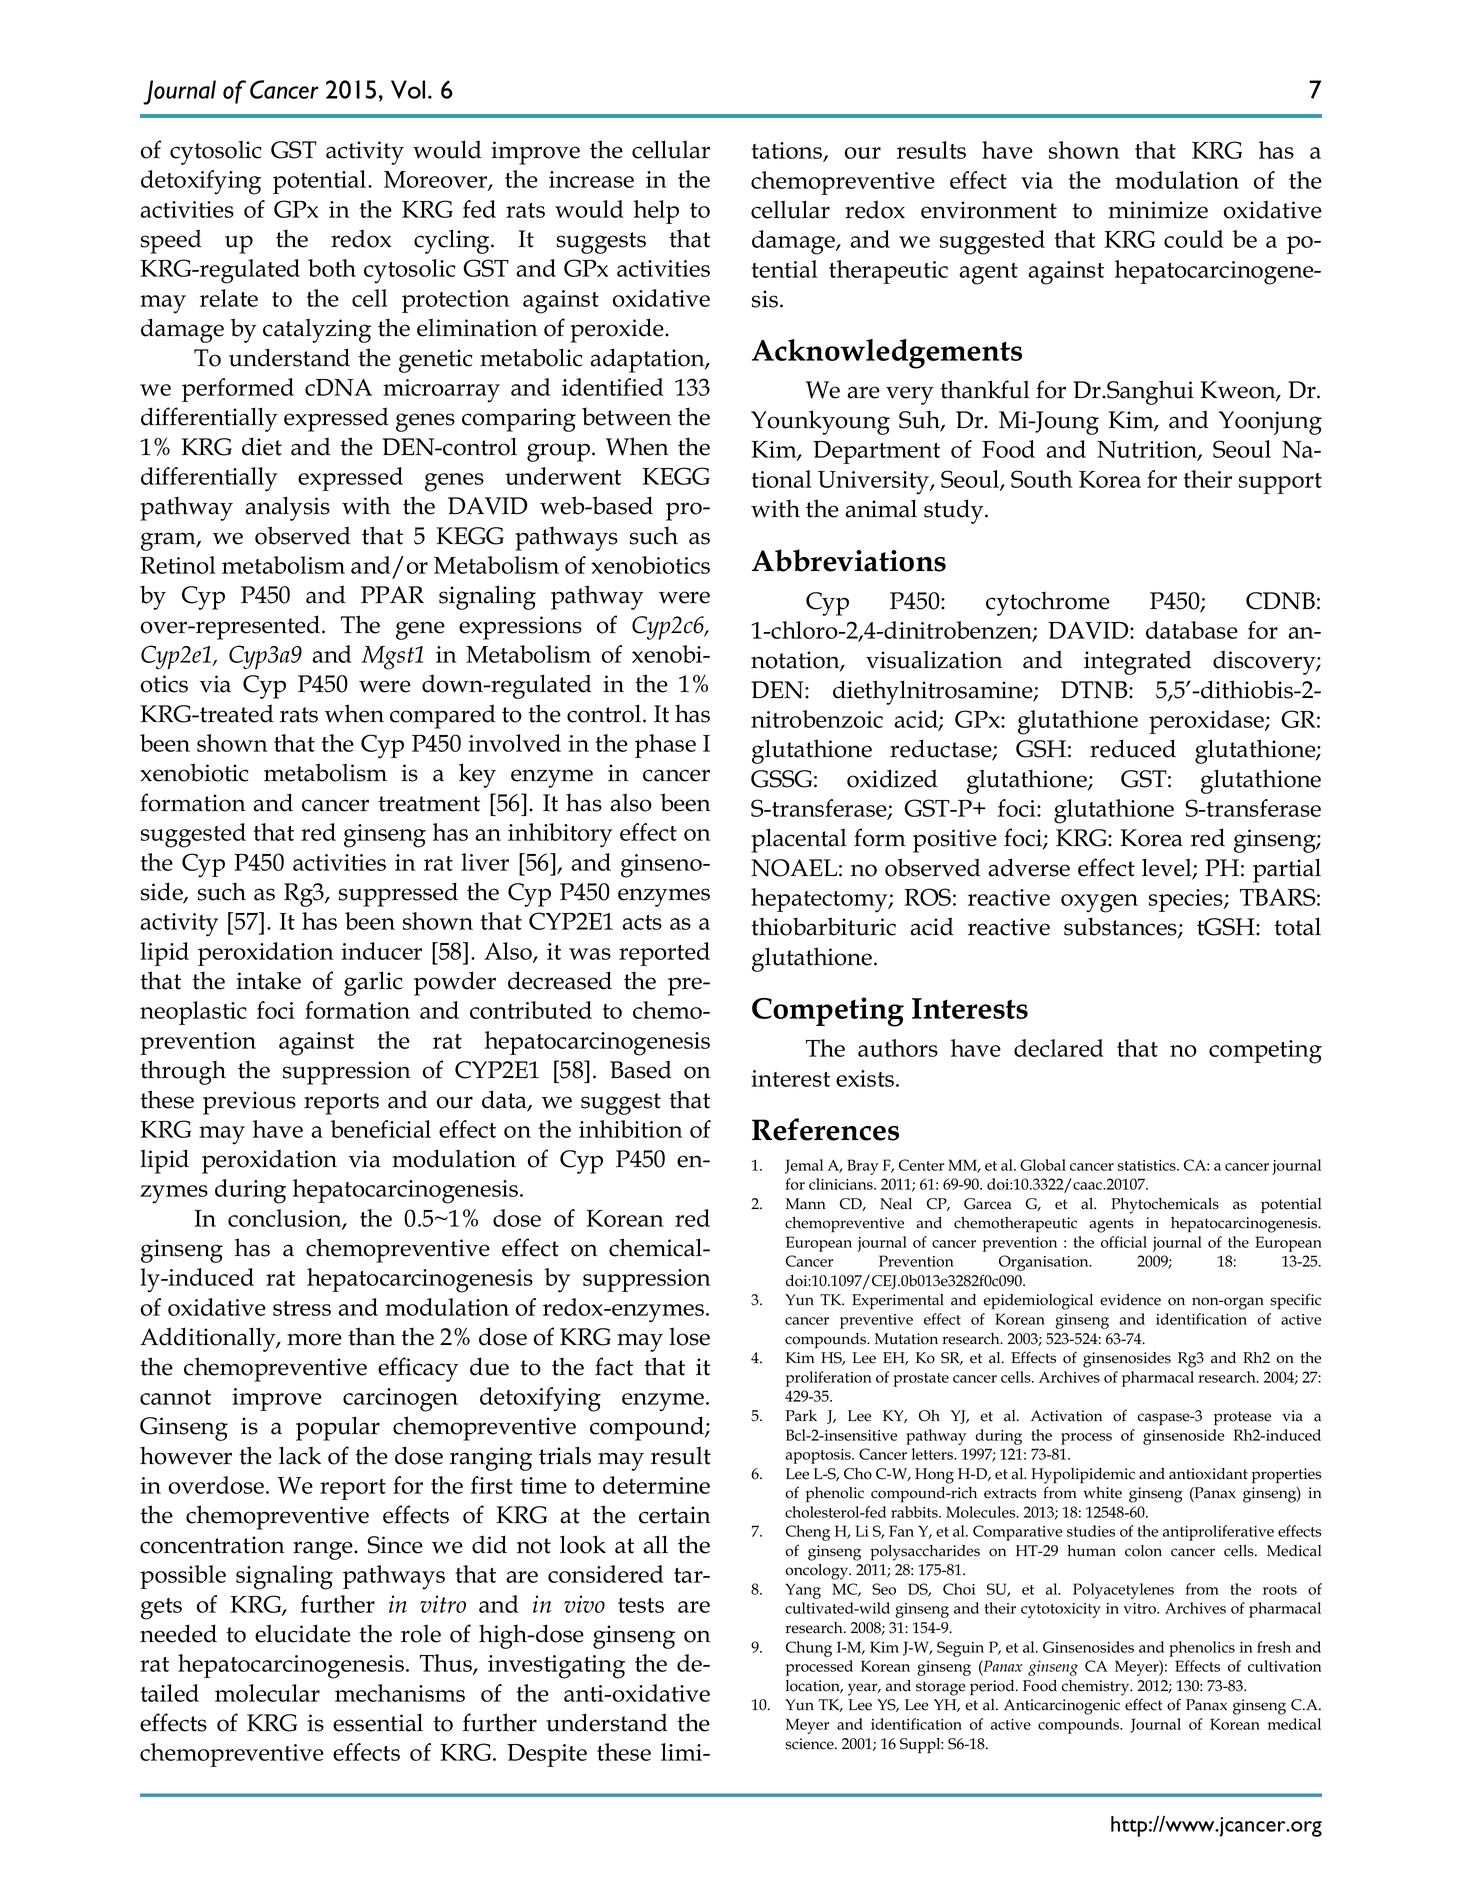 Image resolution: width=1462 pixels, height=1891 pixels. What do you see at coordinates (1158, 210) in the image?
I see `minimize` at bounding box center [1158, 210].
